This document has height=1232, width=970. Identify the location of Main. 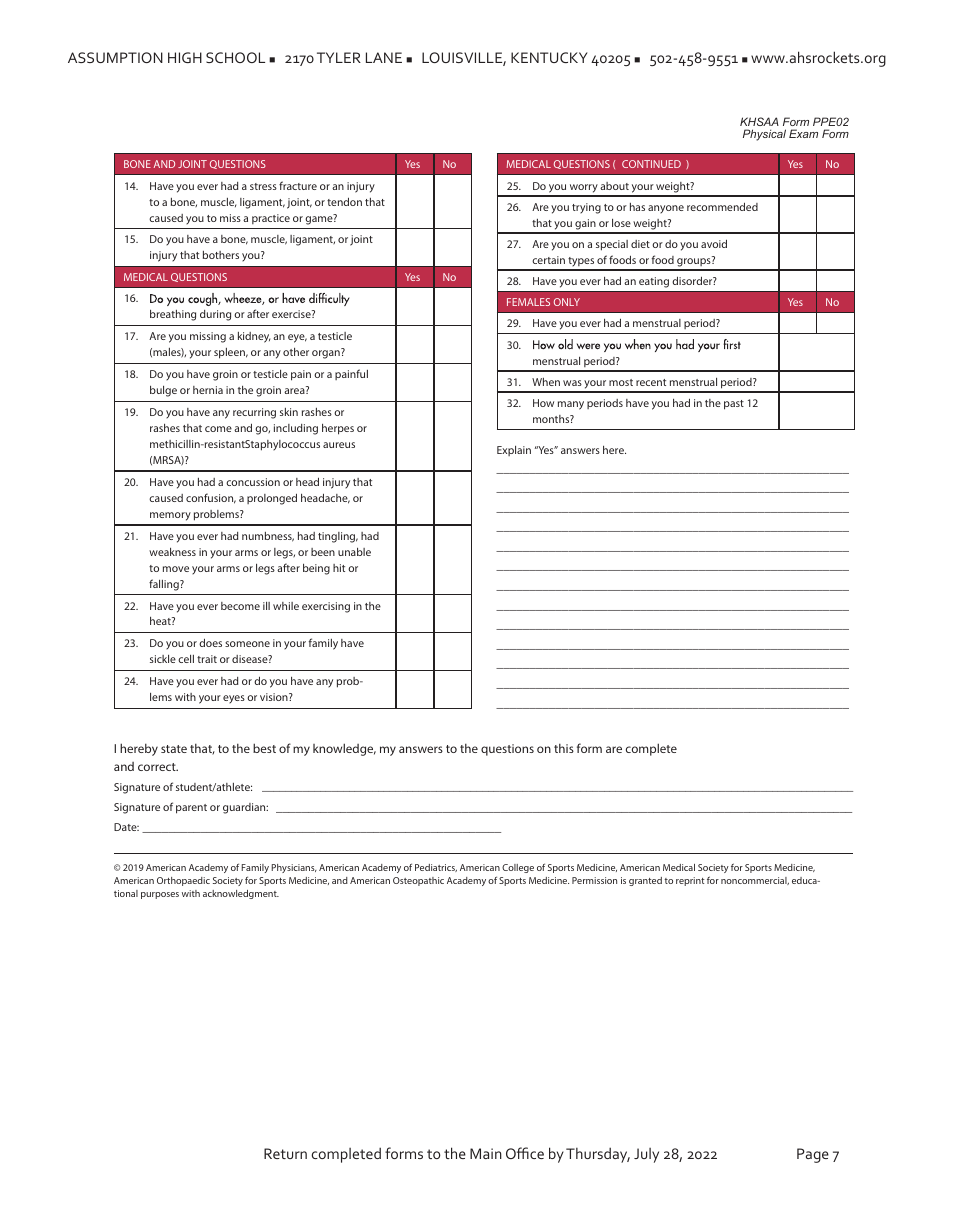
(486, 1153).
